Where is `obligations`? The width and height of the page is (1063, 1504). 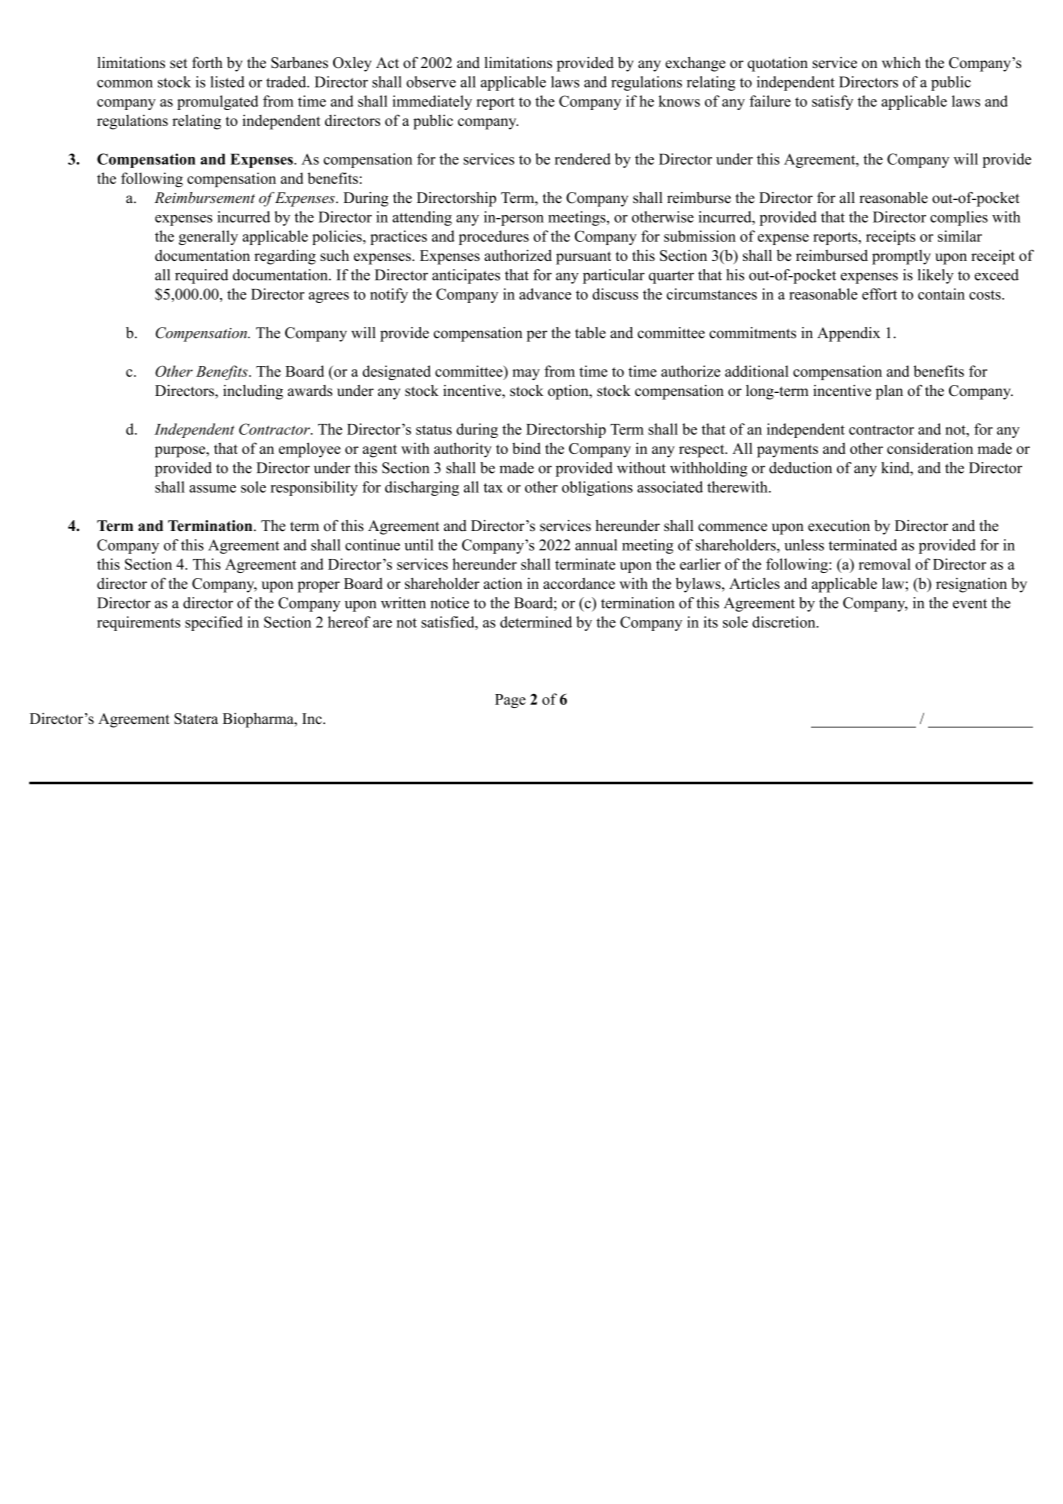
obligations is located at coordinates (597, 488).
